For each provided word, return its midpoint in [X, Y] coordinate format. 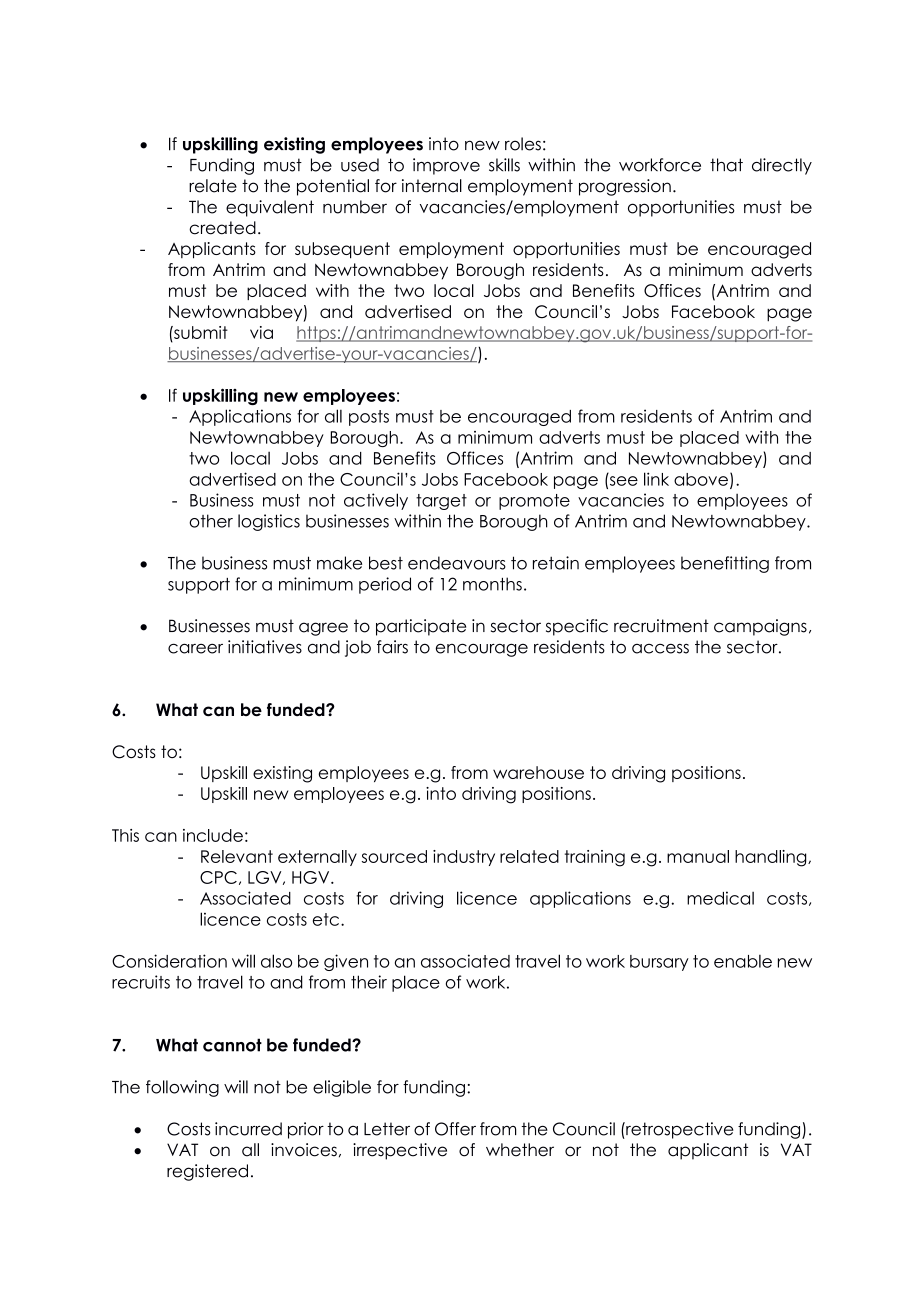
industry [464, 858]
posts [369, 418]
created [222, 228]
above [701, 479]
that [726, 165]
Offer [455, 1129]
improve [446, 166]
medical [720, 898]
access [660, 649]
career [195, 648]
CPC [218, 877]
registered [207, 1172]
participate [421, 627]
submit [200, 332]
